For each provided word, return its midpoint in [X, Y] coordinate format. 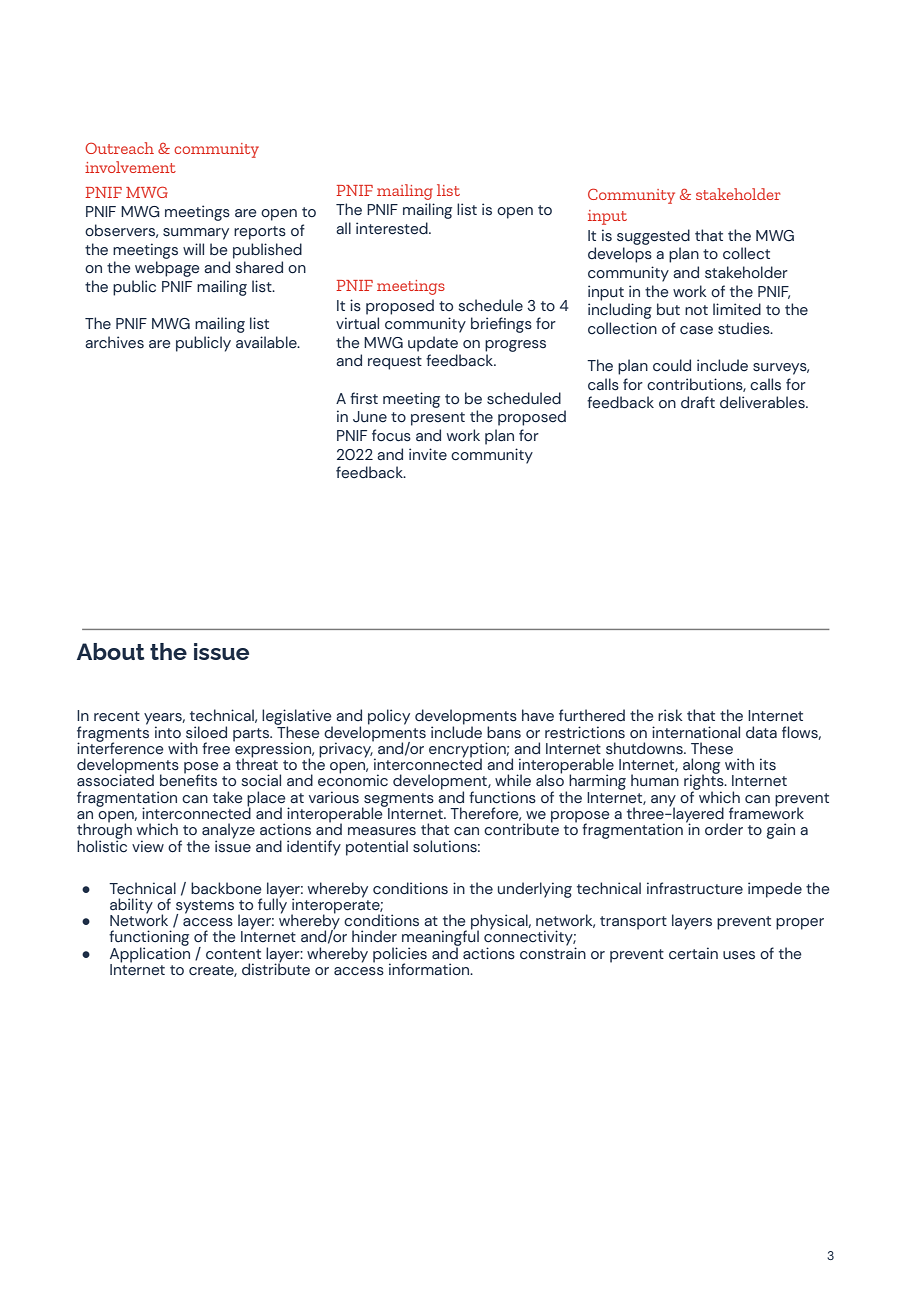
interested [393, 228]
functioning [149, 939]
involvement [130, 167]
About [111, 651]
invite [428, 454]
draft [698, 402]
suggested [653, 237]
